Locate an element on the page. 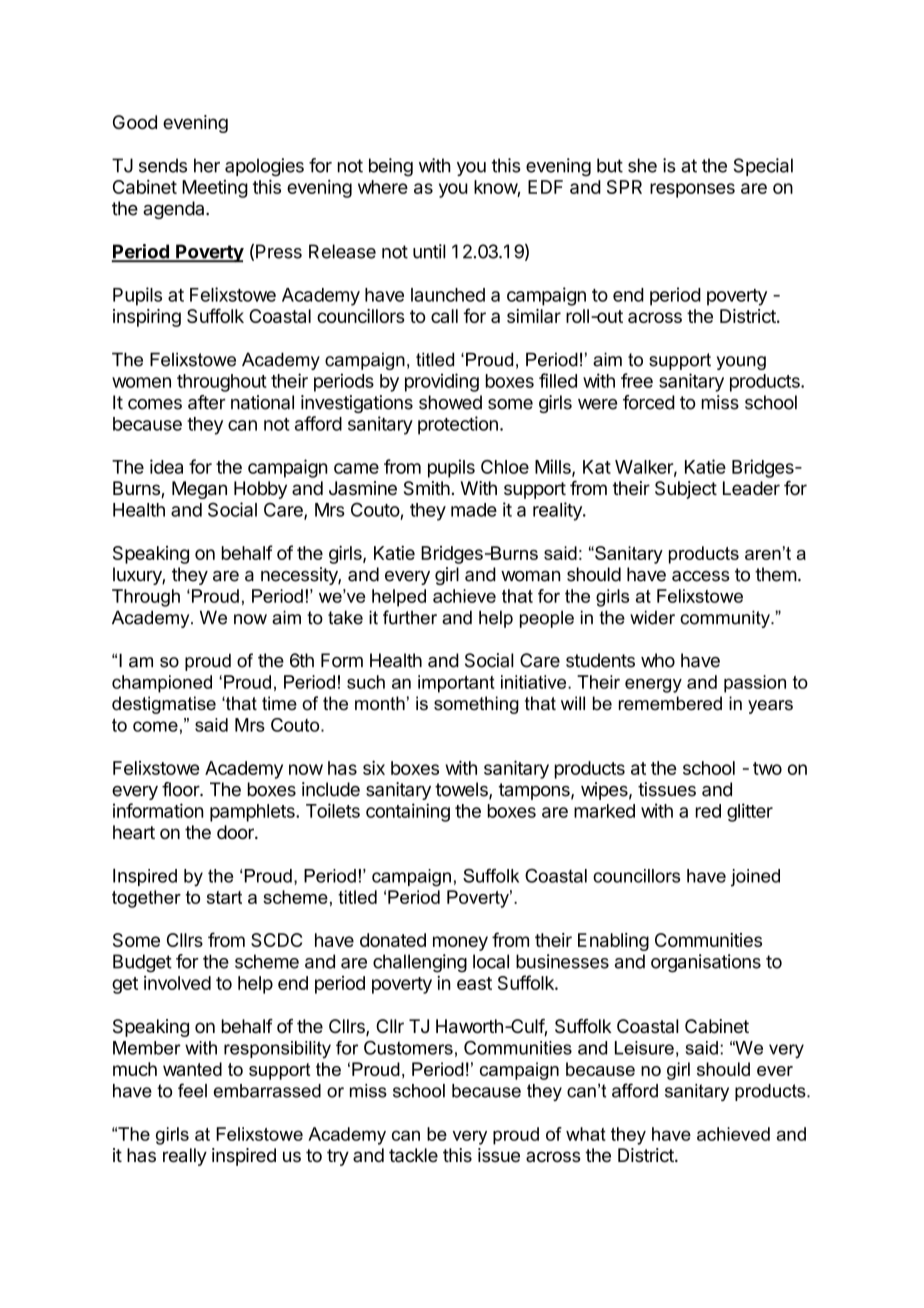 This document has height=1308, width=924. really is located at coordinates (185, 1157).
